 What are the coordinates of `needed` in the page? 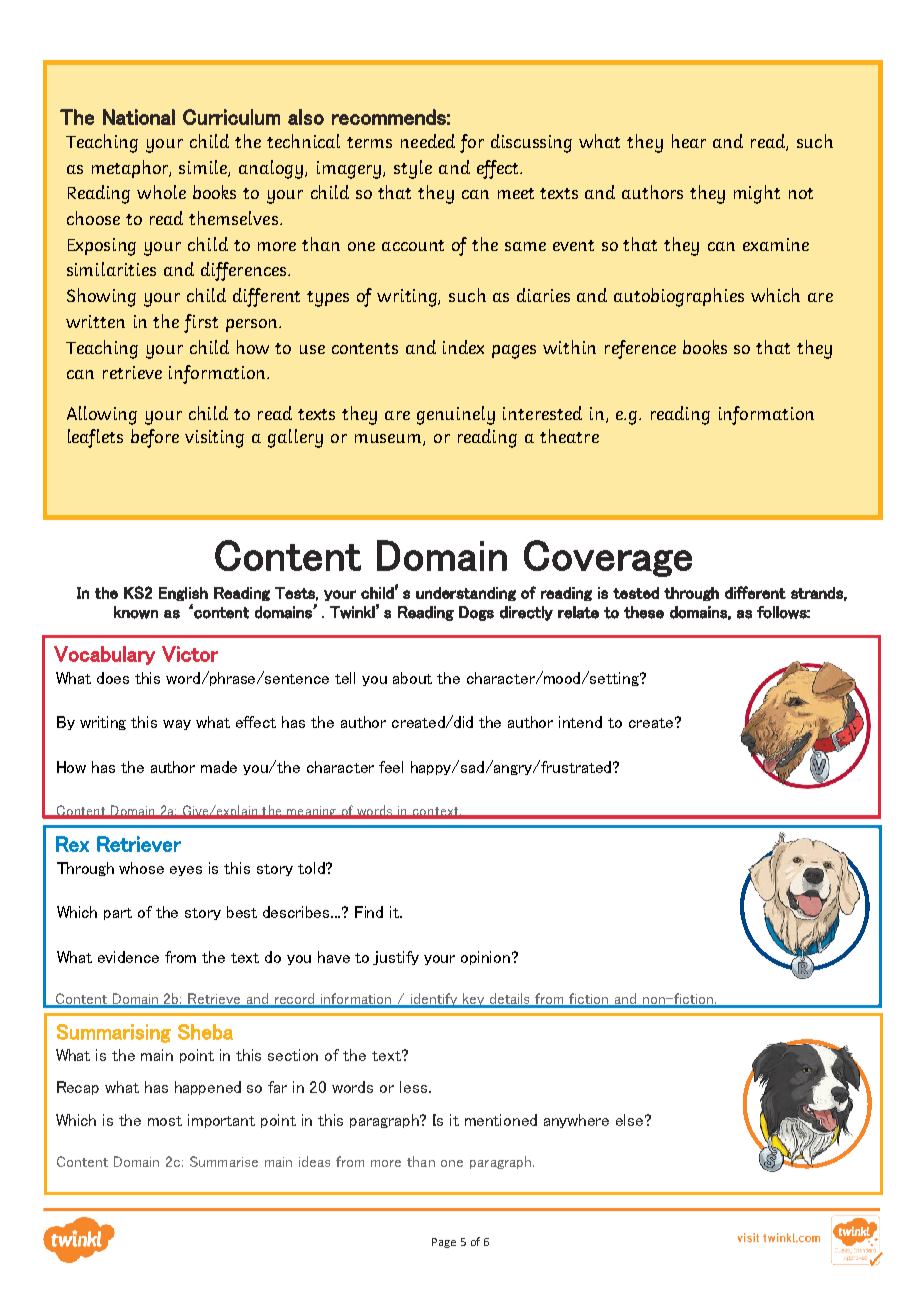 It's located at (428, 141).
